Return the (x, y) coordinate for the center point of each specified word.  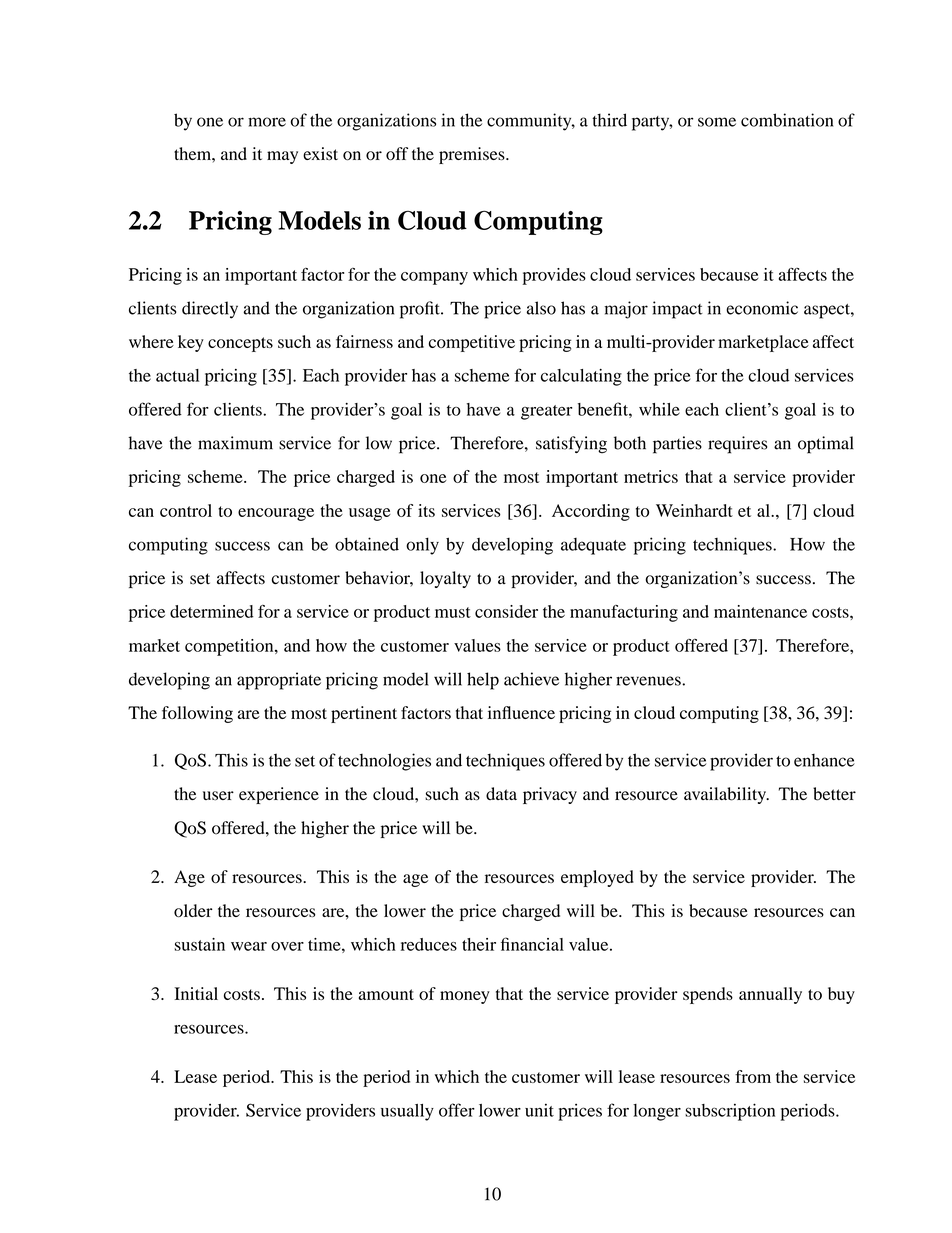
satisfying (571, 445)
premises (473, 155)
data (501, 793)
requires (737, 445)
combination (787, 120)
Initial (196, 993)
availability (726, 795)
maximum (235, 443)
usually (407, 1112)
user (218, 796)
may (282, 157)
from (753, 1076)
